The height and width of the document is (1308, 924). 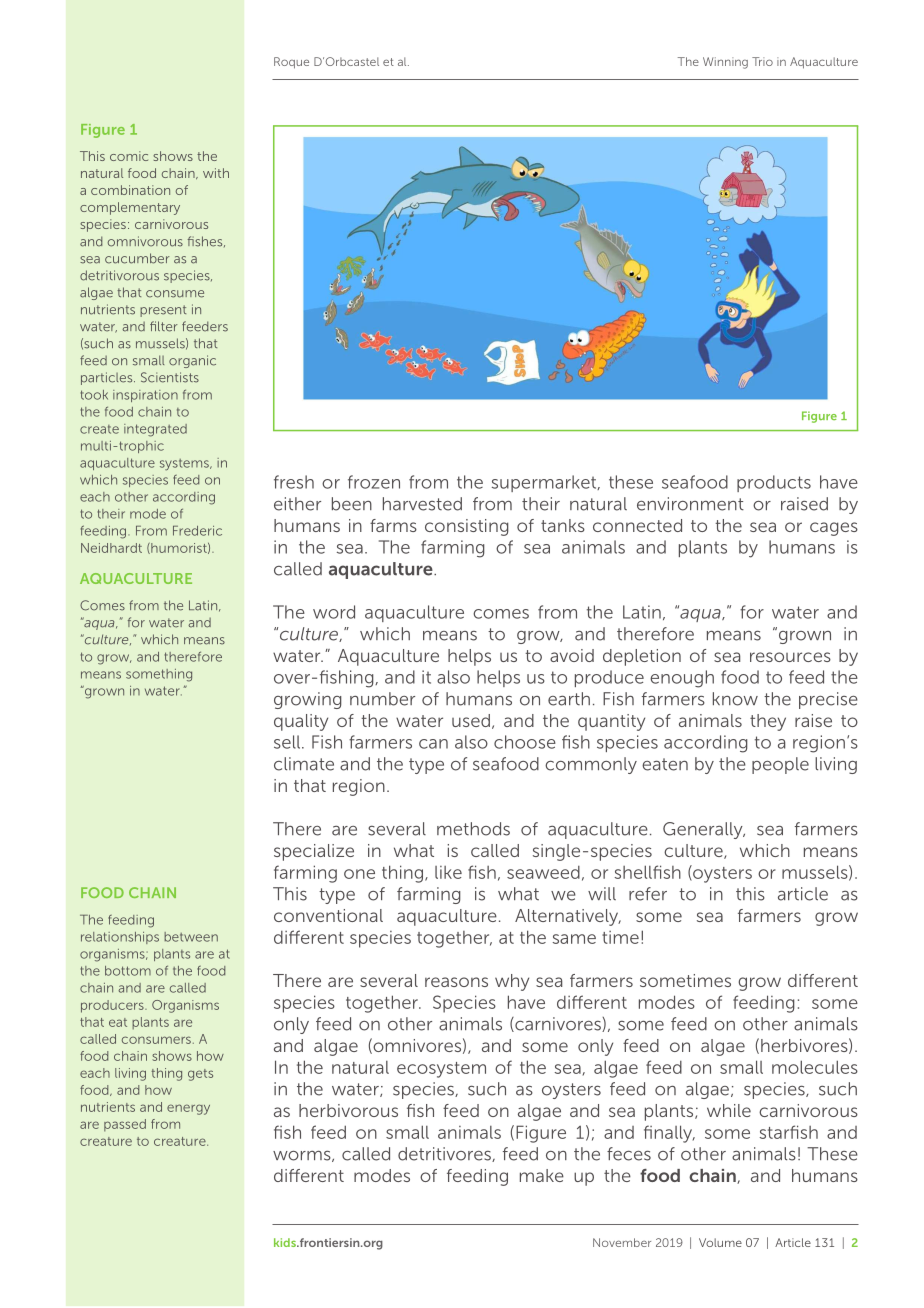 I want to click on passed, so click(x=125, y=1125).
